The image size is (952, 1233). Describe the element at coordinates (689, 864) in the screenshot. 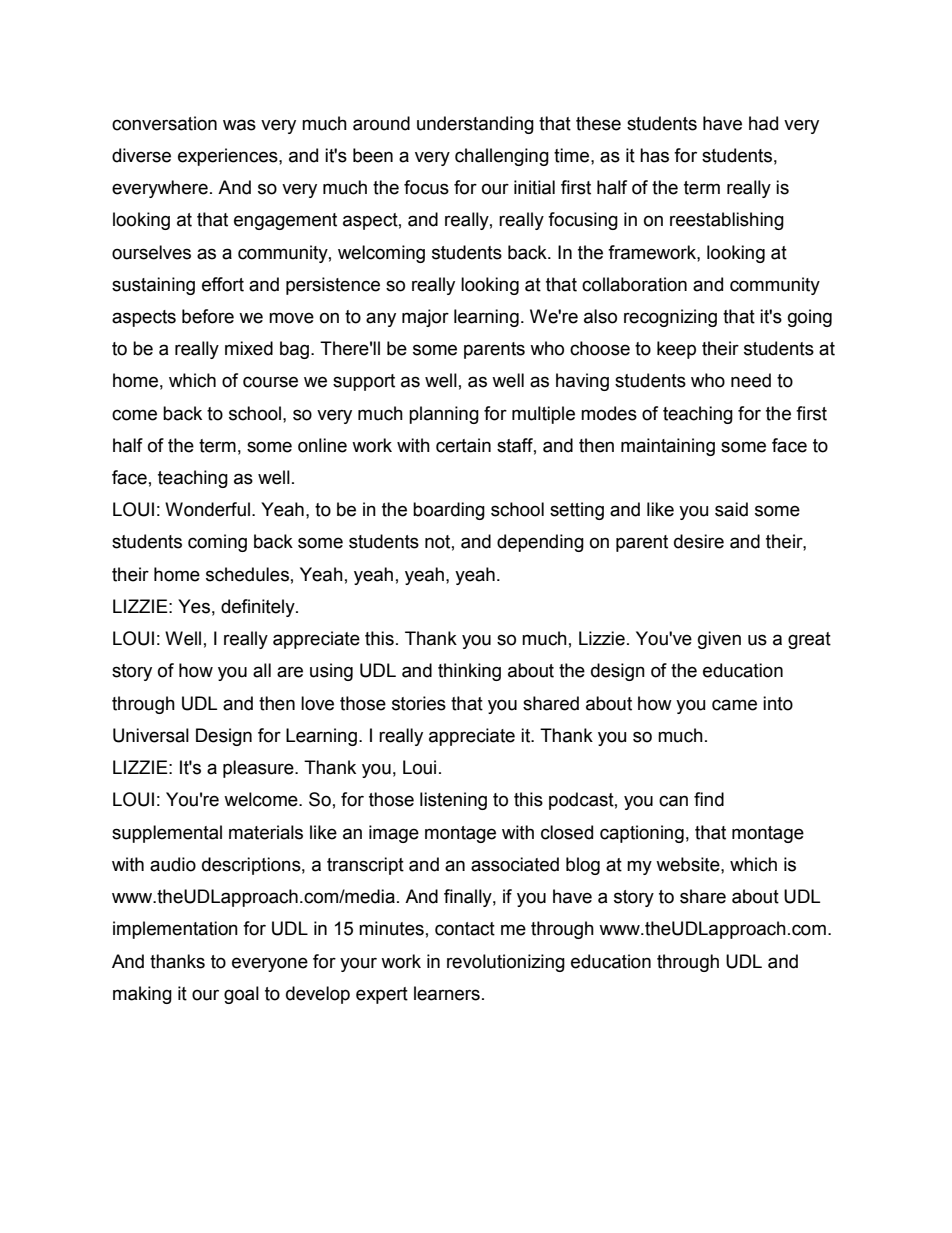

I see `website` at that location.
